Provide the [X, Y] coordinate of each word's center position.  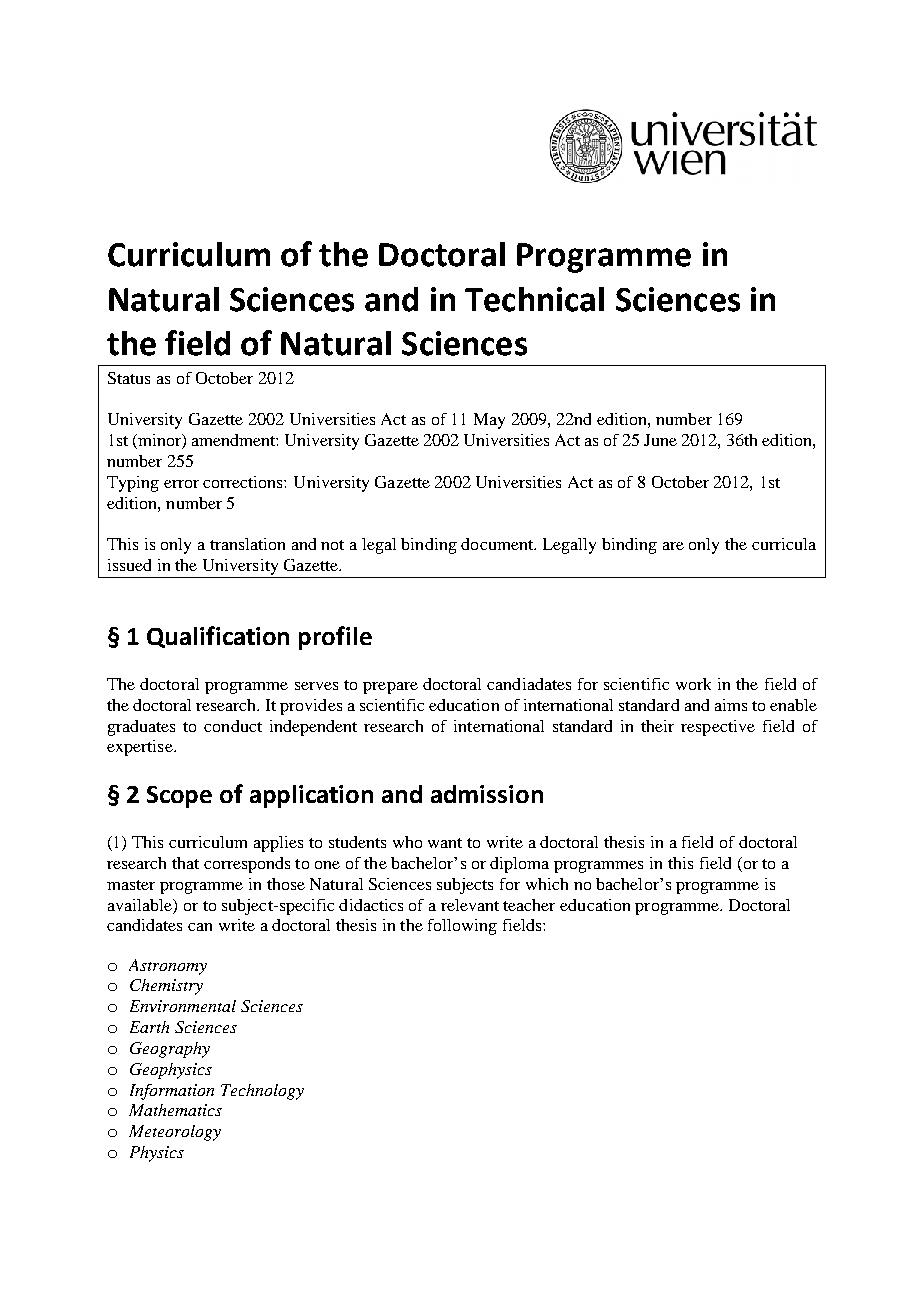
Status [129, 378]
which [547, 884]
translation [247, 544]
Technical [534, 299]
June [660, 440]
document [498, 544]
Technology [262, 1092]
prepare [390, 688]
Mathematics [175, 1110]
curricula [784, 544]
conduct [233, 726]
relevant [470, 905]
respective [718, 728]
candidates [144, 925]
